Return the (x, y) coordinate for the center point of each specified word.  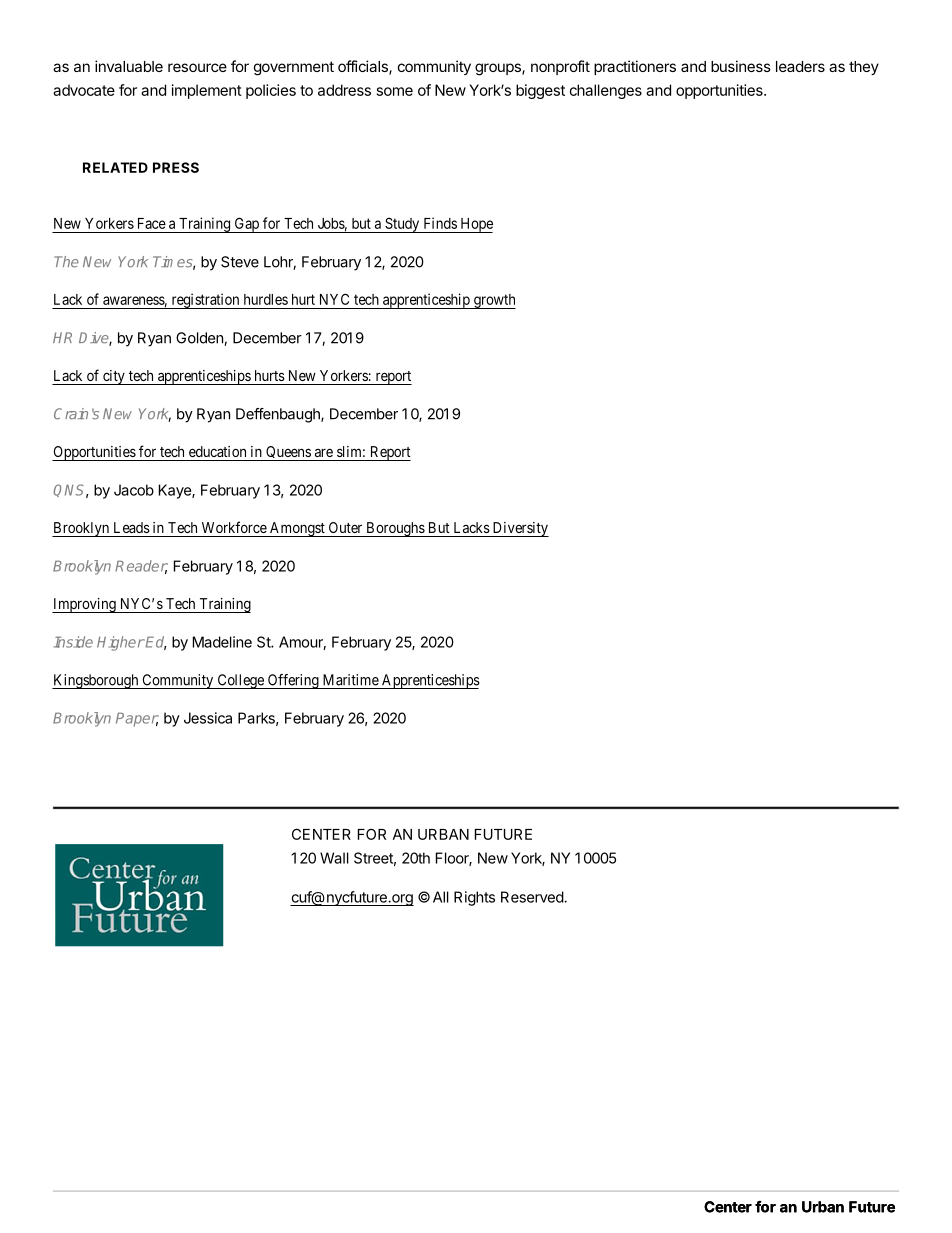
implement (207, 91)
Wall (334, 858)
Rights (474, 898)
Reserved (533, 897)
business (741, 66)
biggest (540, 91)
